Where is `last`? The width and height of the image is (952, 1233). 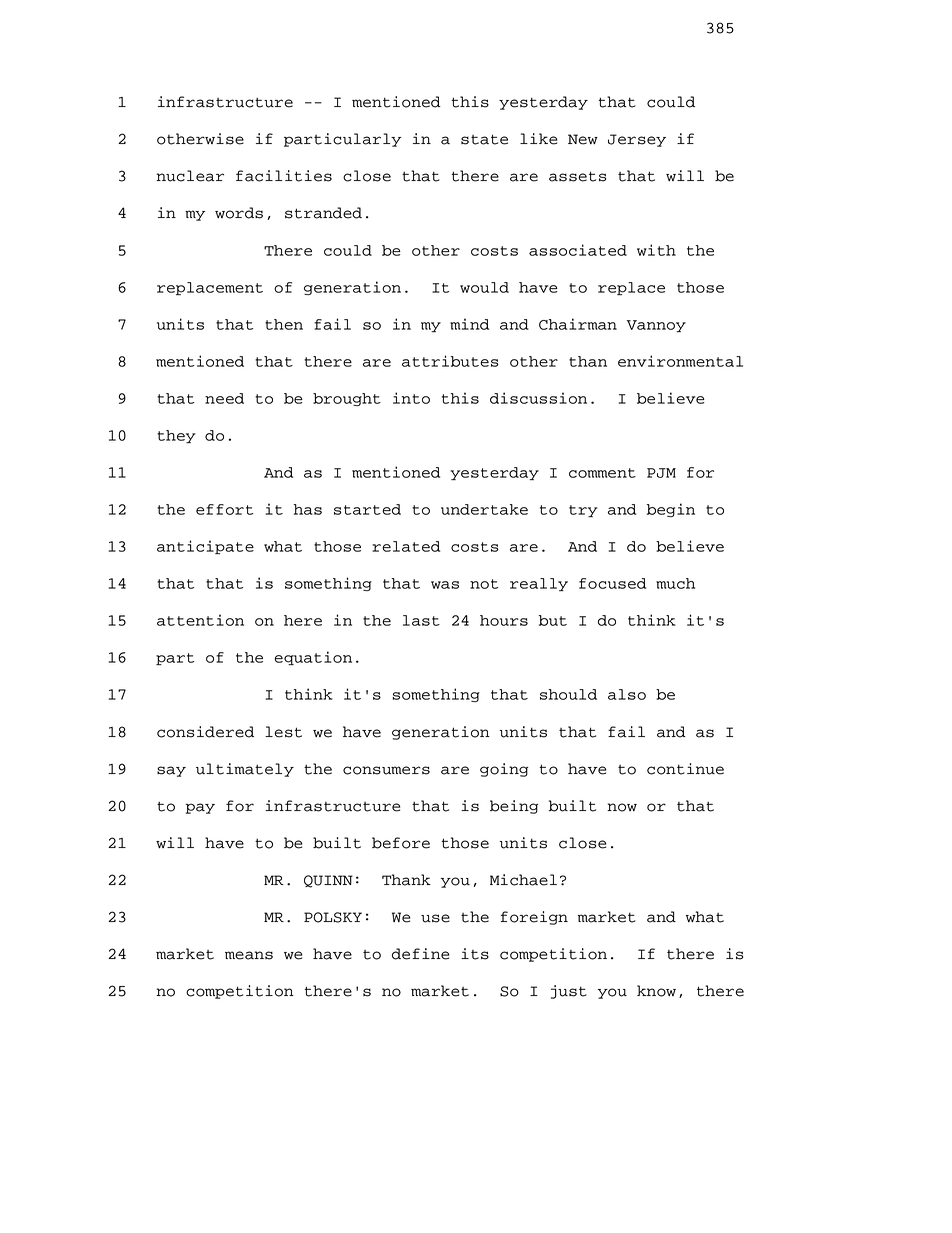
last is located at coordinates (421, 620).
